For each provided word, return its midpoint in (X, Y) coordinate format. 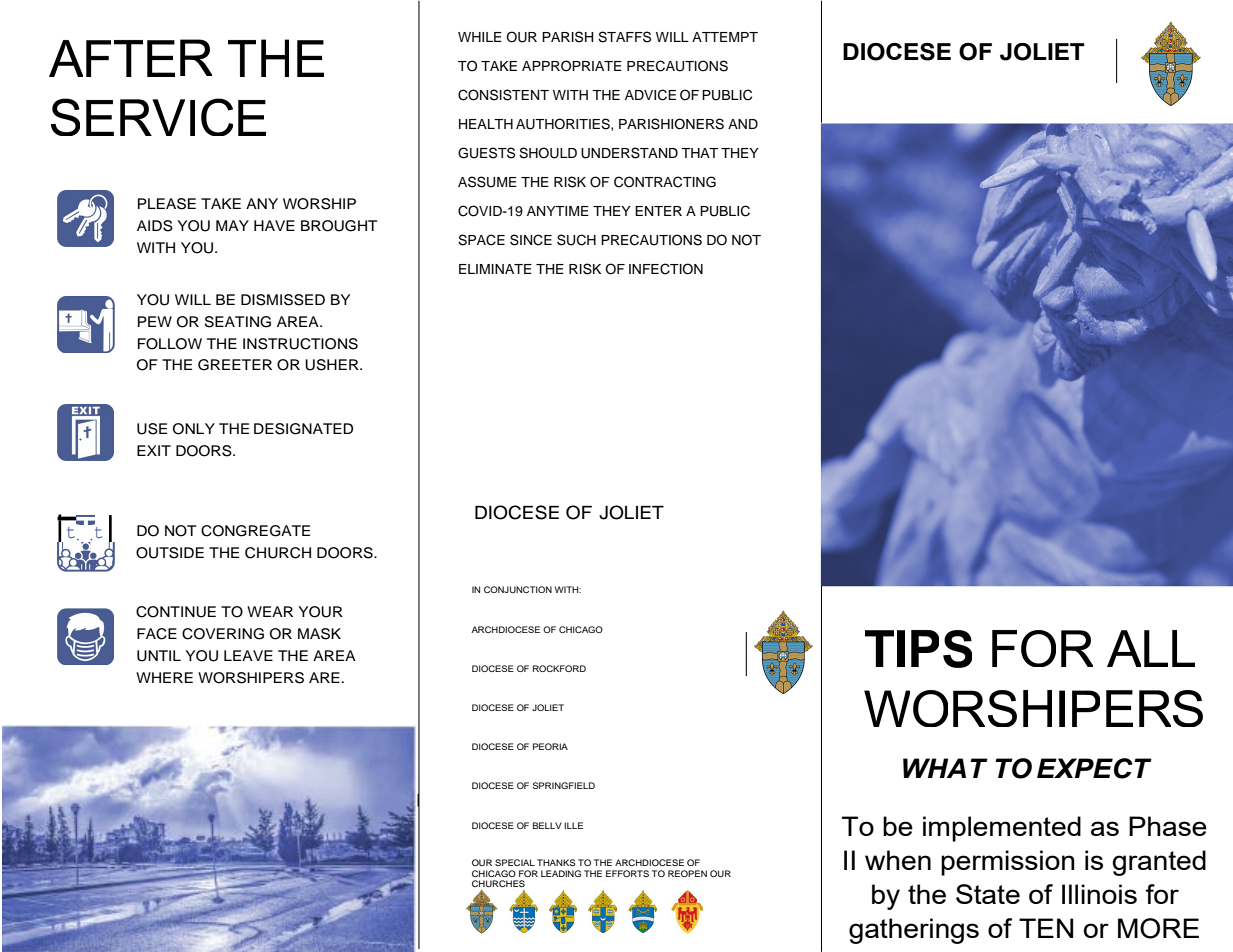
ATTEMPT (725, 37)
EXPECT (1094, 768)
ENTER (658, 211)
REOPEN (687, 873)
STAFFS (624, 37)
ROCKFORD (559, 668)
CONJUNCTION (518, 589)
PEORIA (550, 746)
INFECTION (666, 269)
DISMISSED (283, 300)
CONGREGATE (255, 531)
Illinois (1099, 894)
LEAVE (248, 655)
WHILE (480, 37)
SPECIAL (515, 862)
